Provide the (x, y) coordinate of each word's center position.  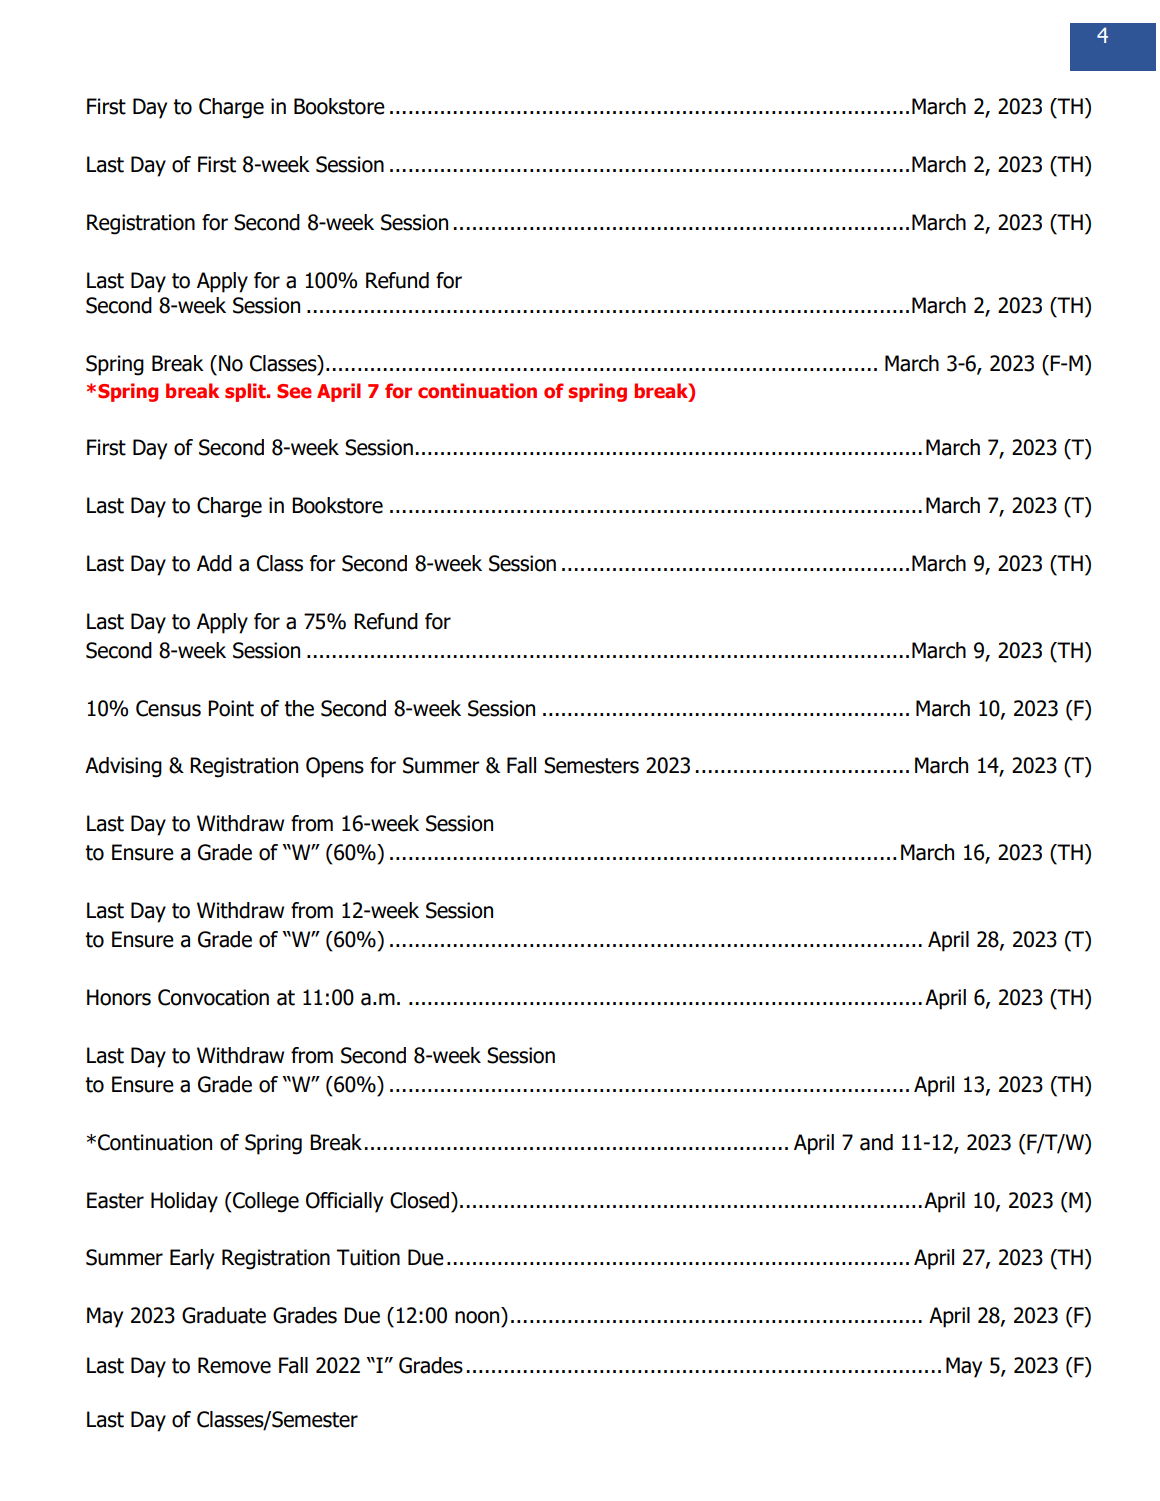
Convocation (213, 997)
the (299, 708)
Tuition (368, 1257)
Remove (234, 1365)
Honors (119, 997)
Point (231, 708)
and (876, 1142)
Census (168, 708)
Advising (123, 767)
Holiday (184, 1202)
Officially (344, 1202)
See (294, 391)
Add (214, 563)
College (265, 1202)
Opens (335, 767)
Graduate (224, 1315)
